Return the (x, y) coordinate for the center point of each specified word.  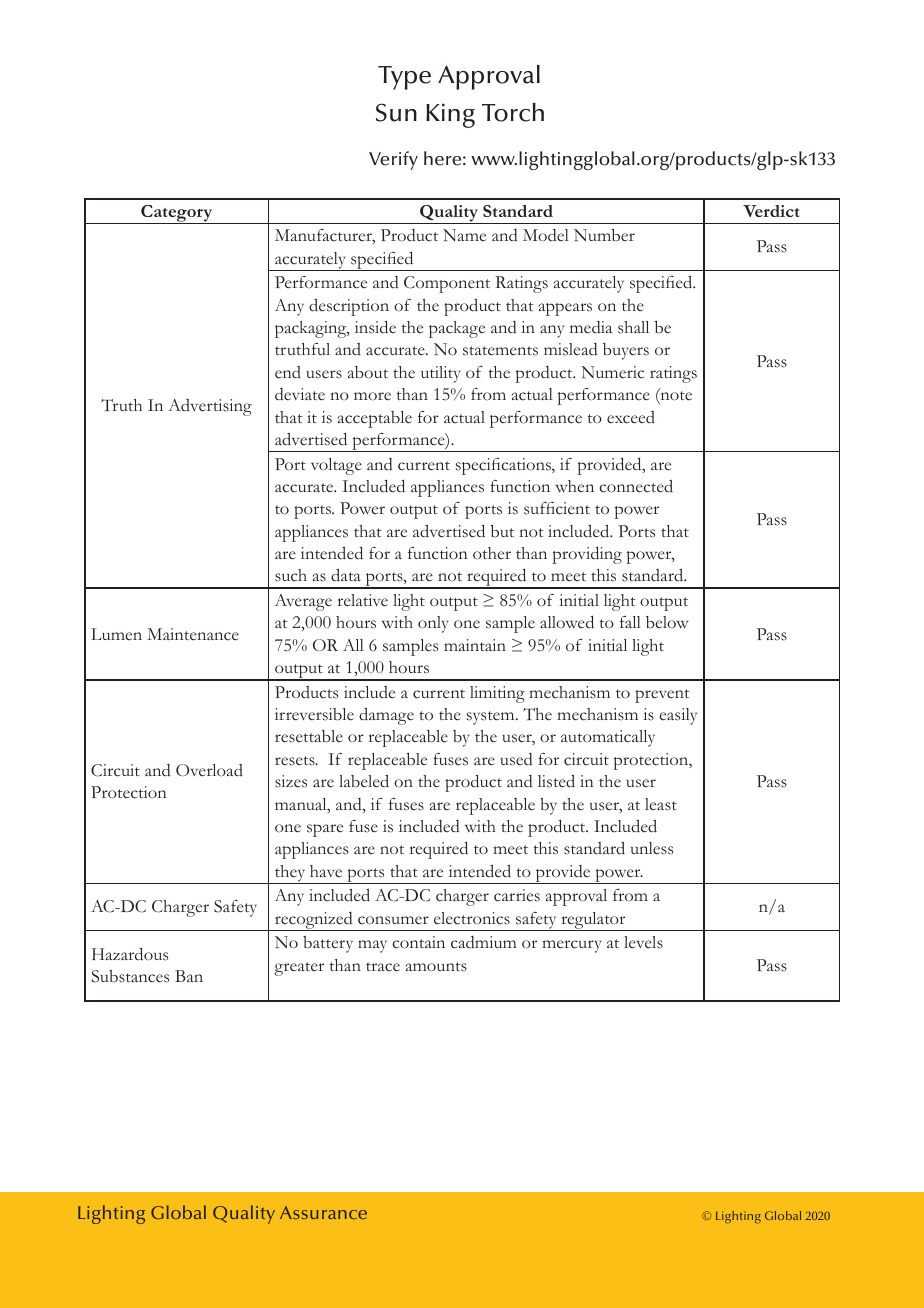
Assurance (323, 1212)
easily (678, 716)
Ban (189, 976)
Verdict (771, 211)
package (457, 329)
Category (177, 214)
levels (643, 942)
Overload (209, 770)
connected (636, 486)
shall (633, 327)
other (492, 553)
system (492, 718)
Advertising (210, 407)
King (450, 115)
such (291, 575)
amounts (436, 967)
